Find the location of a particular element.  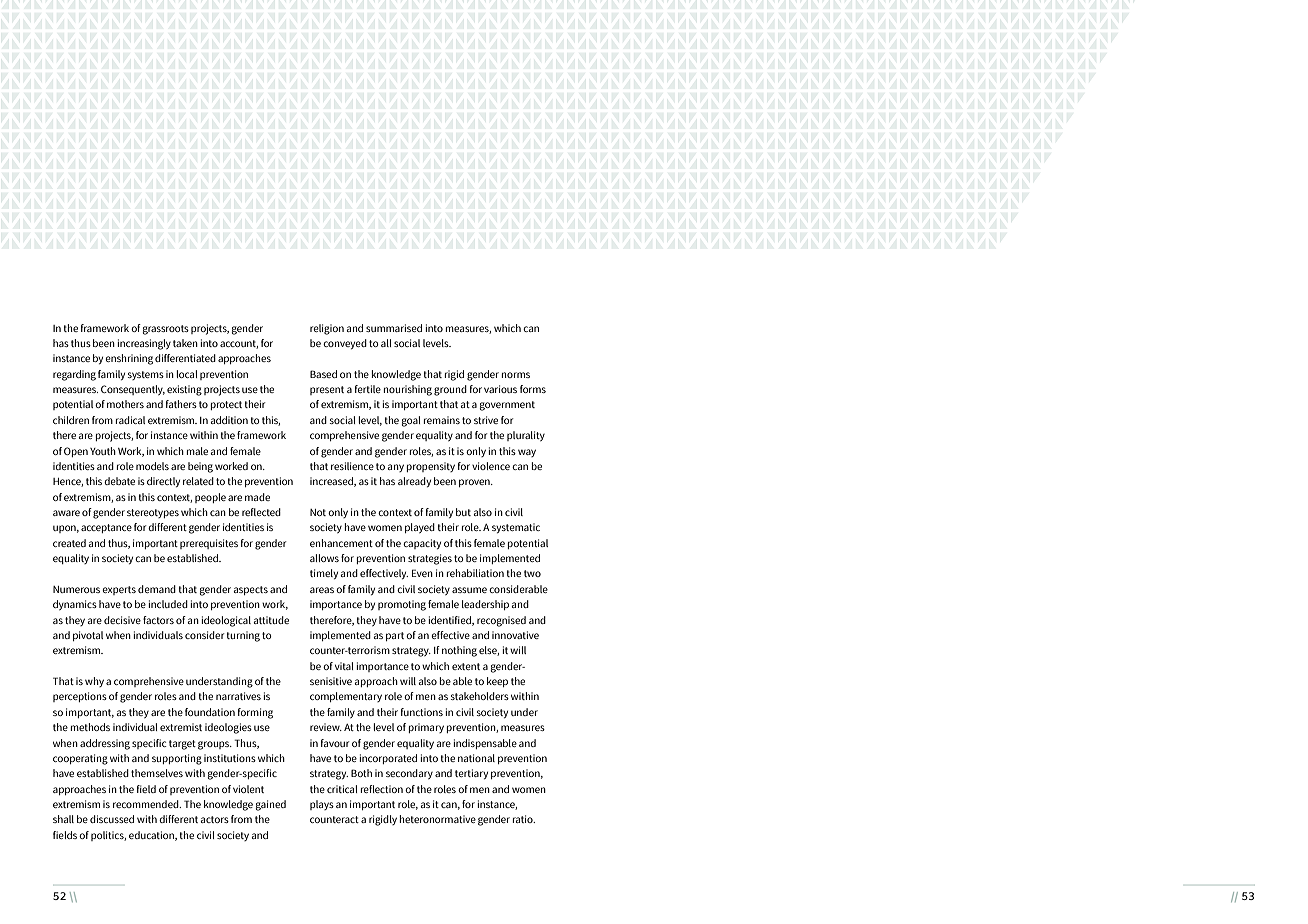

religion is located at coordinates (327, 329).
